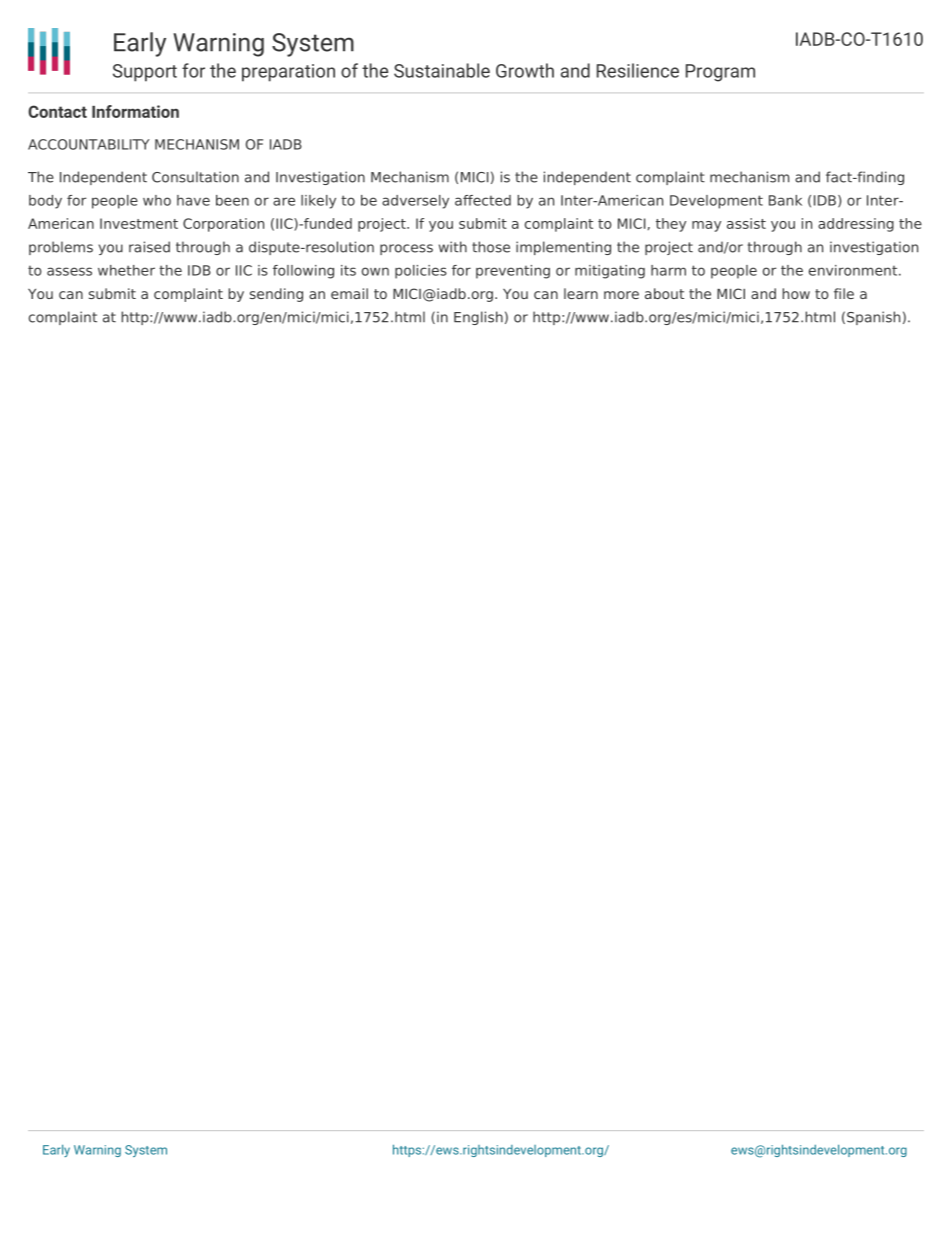 The width and height of the screenshot is (952, 1233). Describe the element at coordinates (720, 73) in the screenshot. I see `Program` at that location.
